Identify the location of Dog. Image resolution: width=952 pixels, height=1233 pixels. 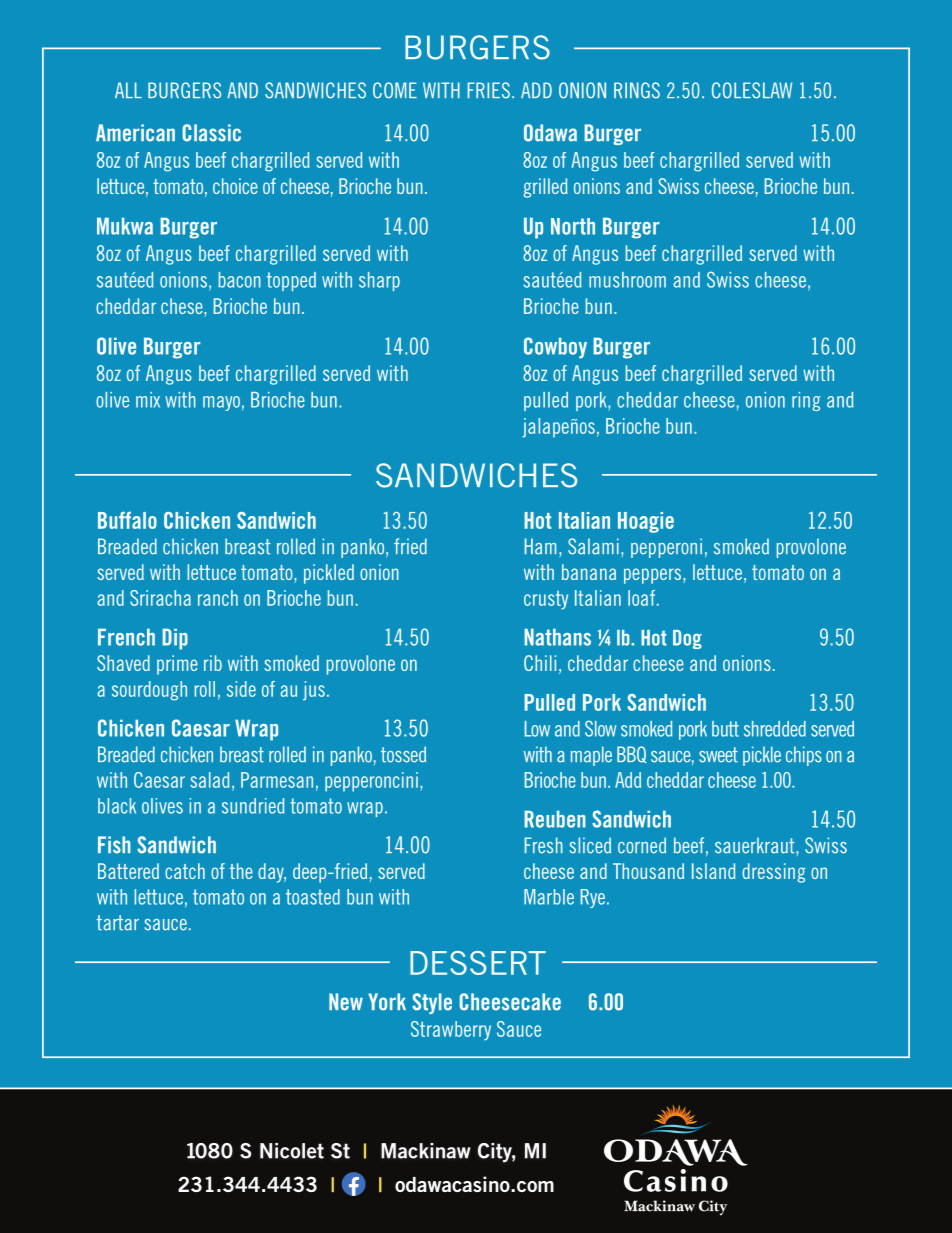
(687, 639).
